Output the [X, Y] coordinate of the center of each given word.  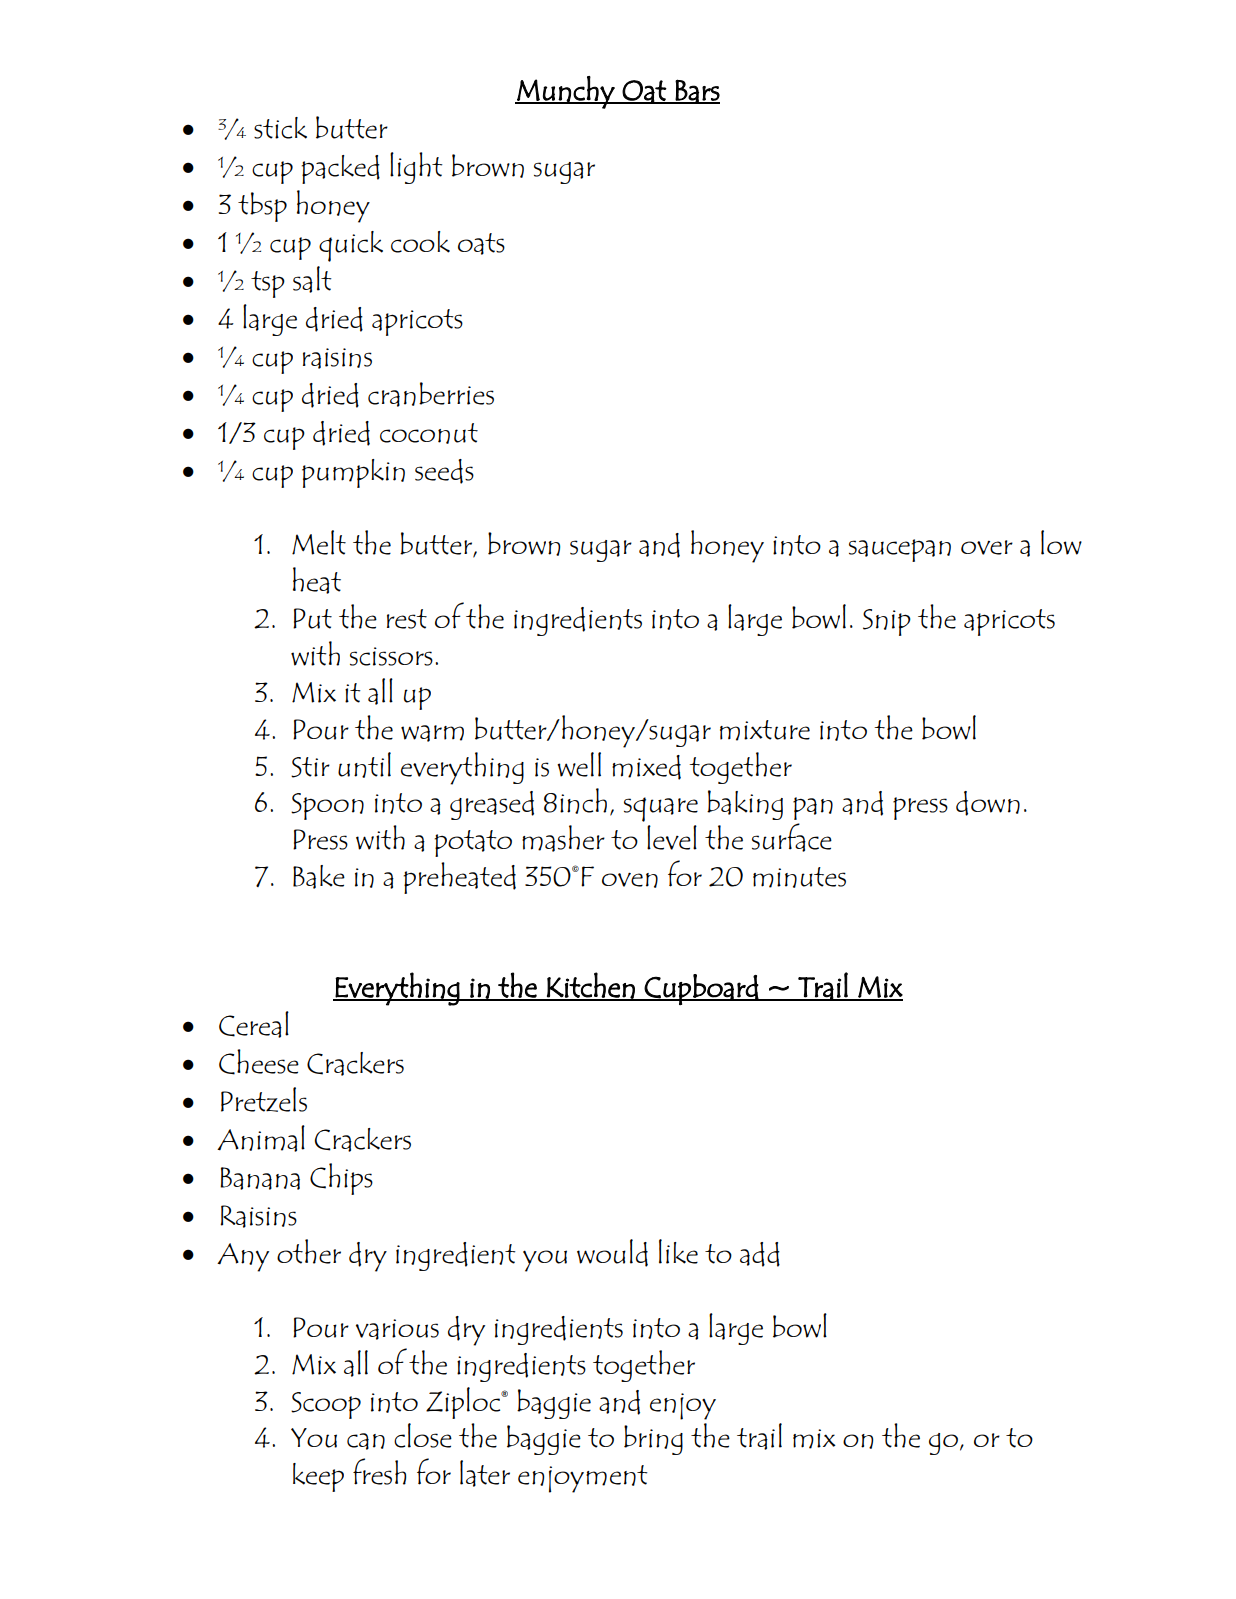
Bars [697, 91]
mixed [646, 767]
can [366, 1441]
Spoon [327, 806]
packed [340, 169]
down [988, 803]
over [987, 547]
